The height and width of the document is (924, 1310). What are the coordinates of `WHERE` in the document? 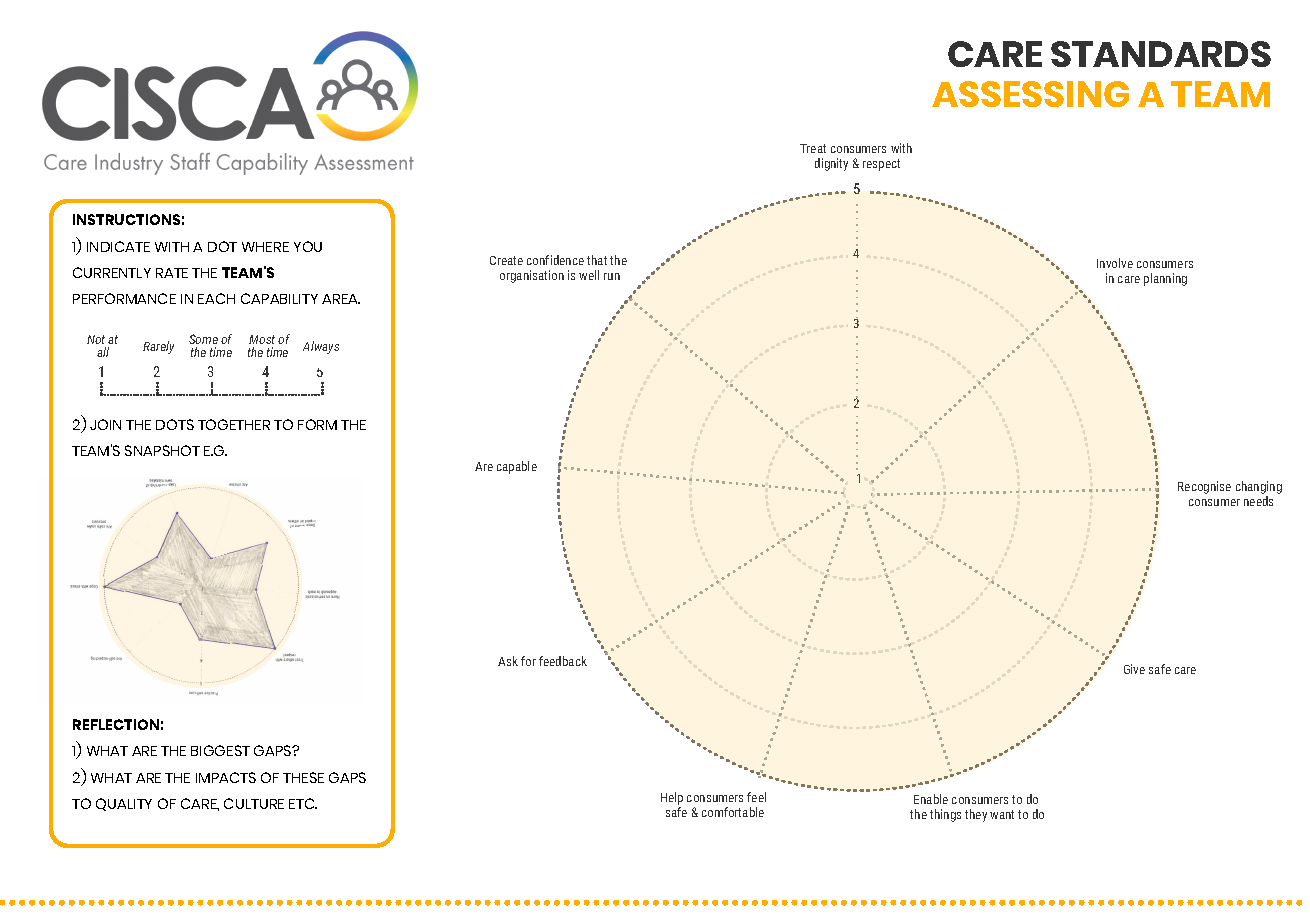 It's located at (265, 247).
